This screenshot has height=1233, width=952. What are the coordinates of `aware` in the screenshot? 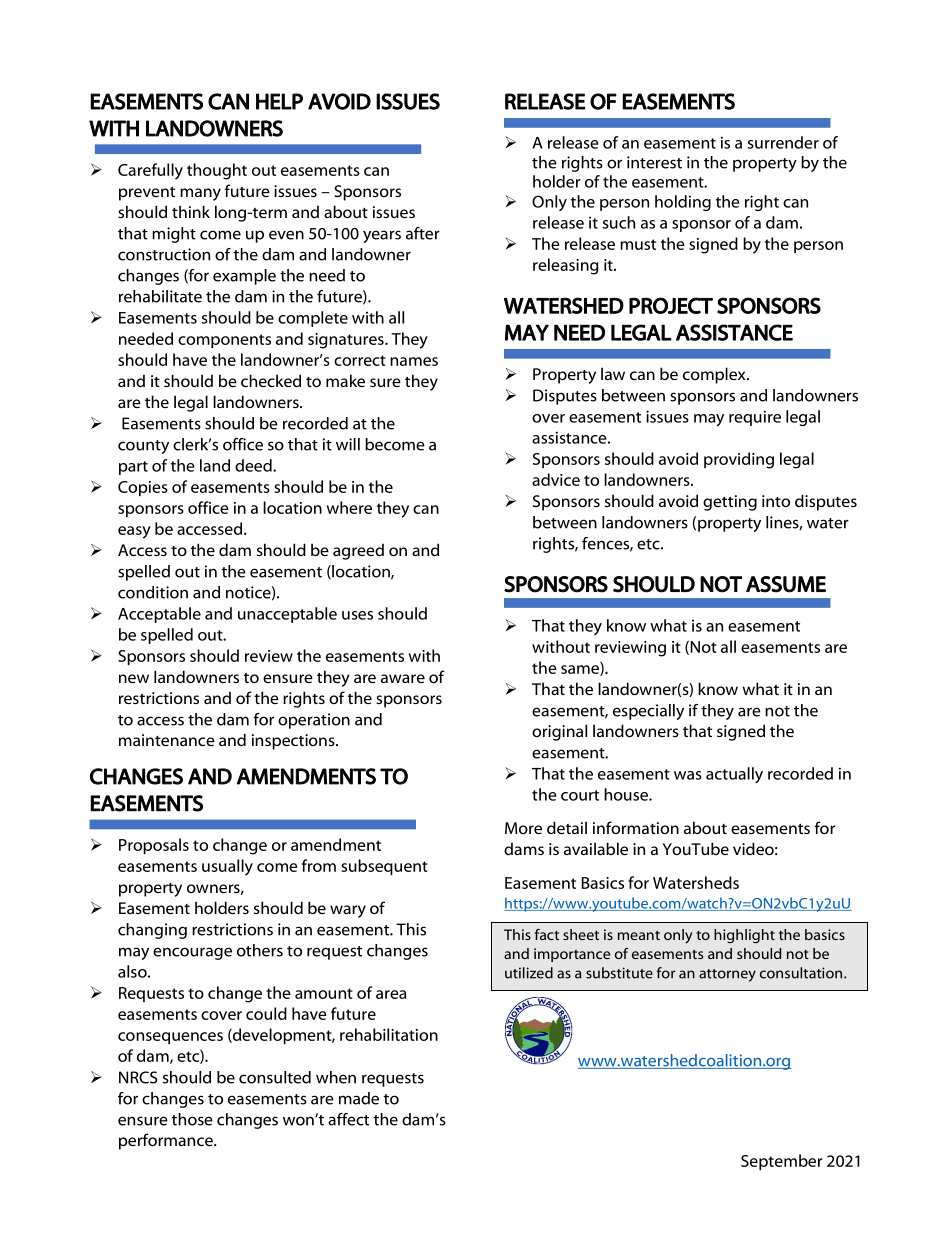 It's located at (403, 678).
